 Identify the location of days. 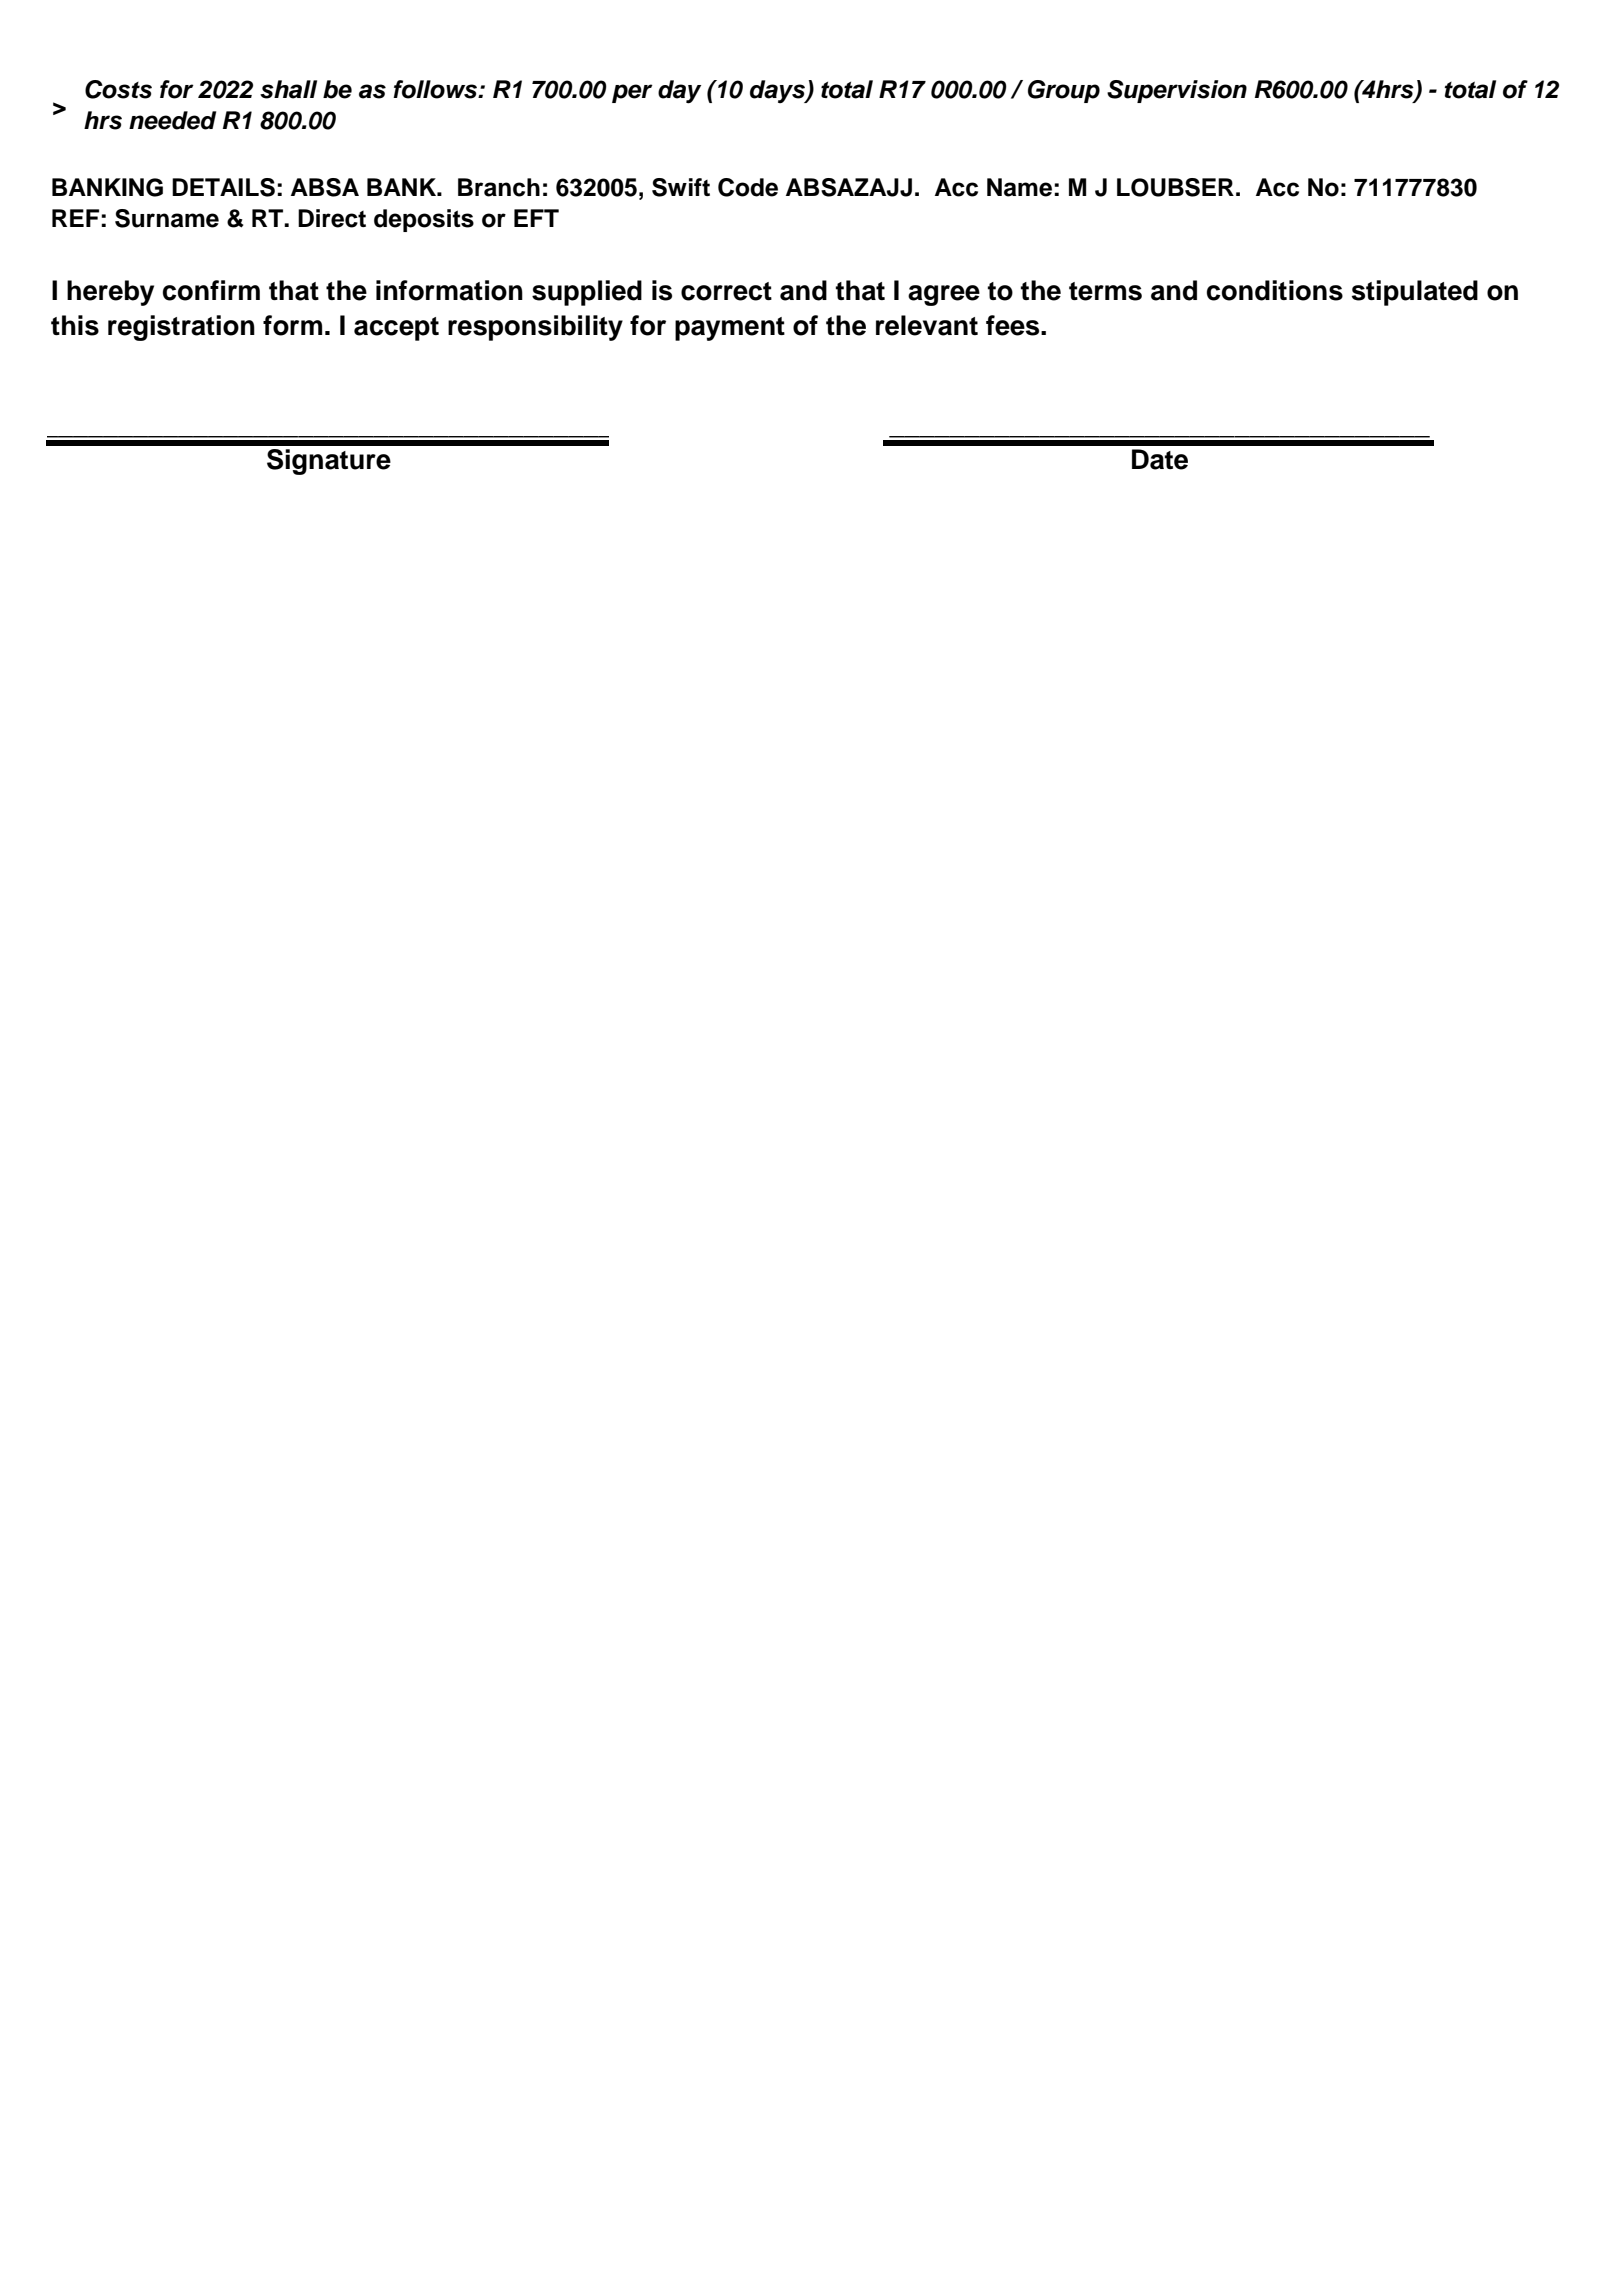
(778, 91).
